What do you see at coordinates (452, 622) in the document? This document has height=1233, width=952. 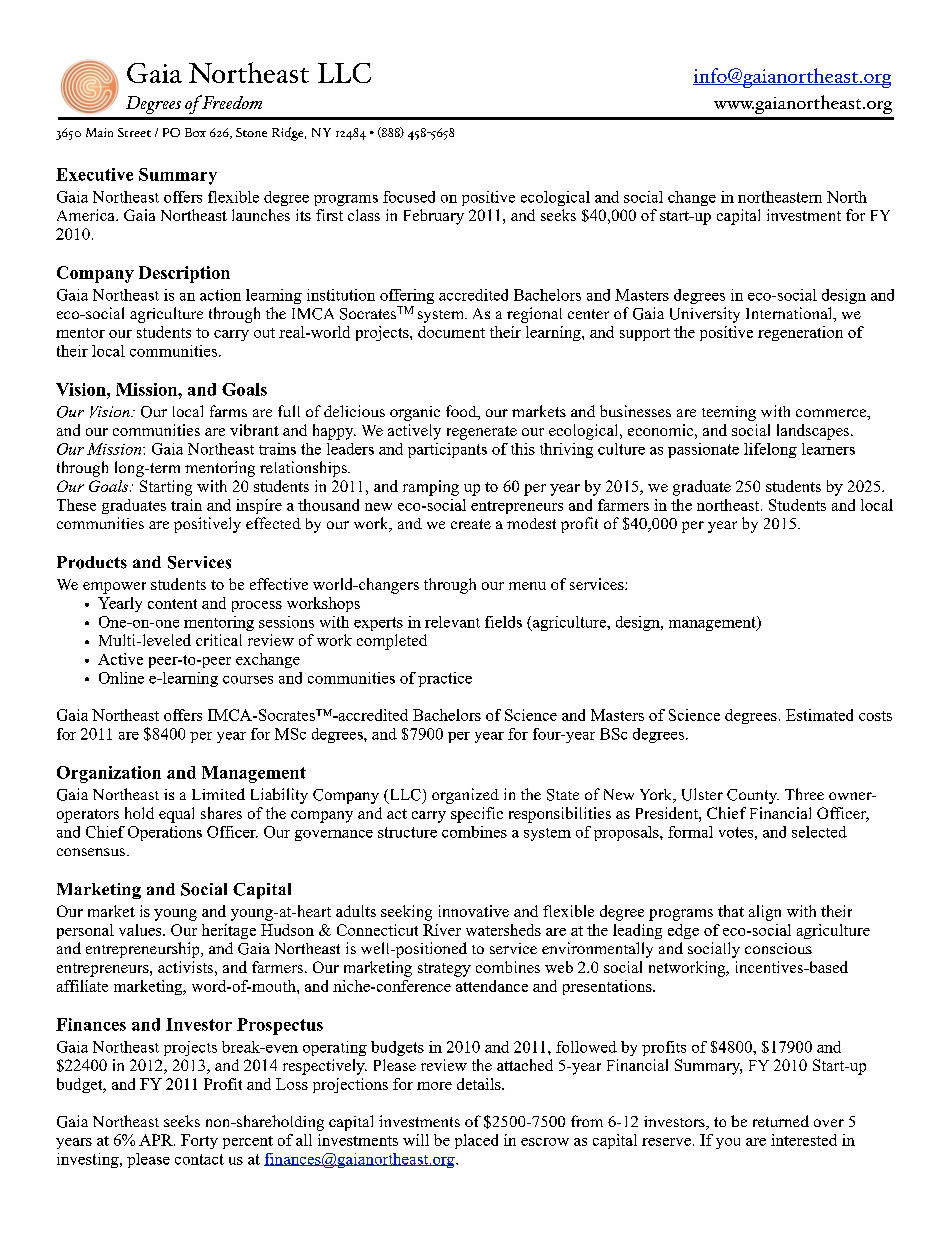 I see `relevant` at bounding box center [452, 622].
